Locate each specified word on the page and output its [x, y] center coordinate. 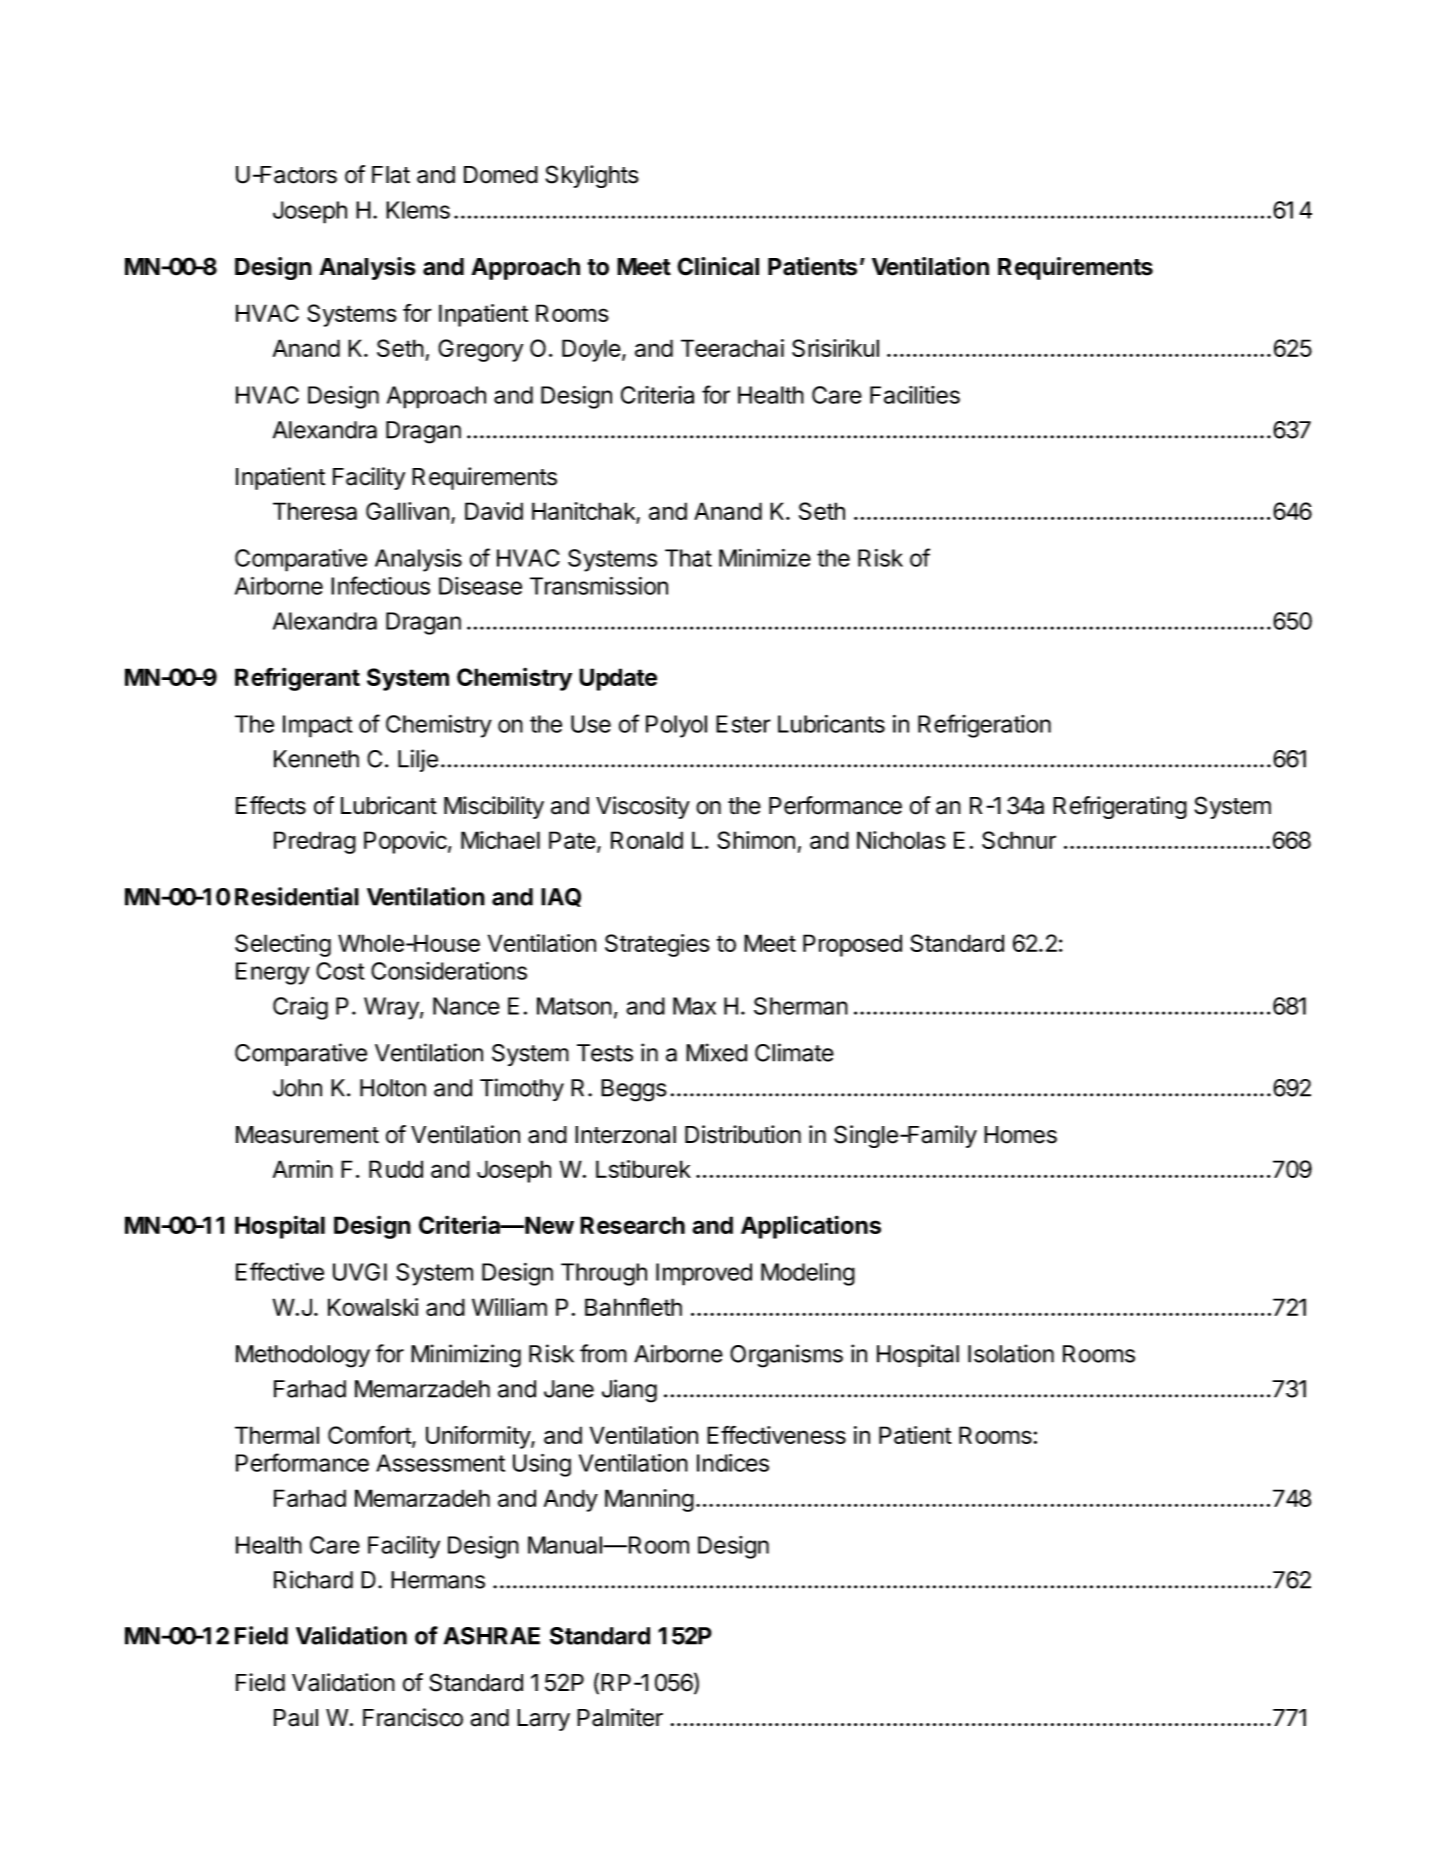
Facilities [915, 395]
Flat [391, 175]
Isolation [1011, 1353]
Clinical [718, 266]
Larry [543, 1720]
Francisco [413, 1717]
